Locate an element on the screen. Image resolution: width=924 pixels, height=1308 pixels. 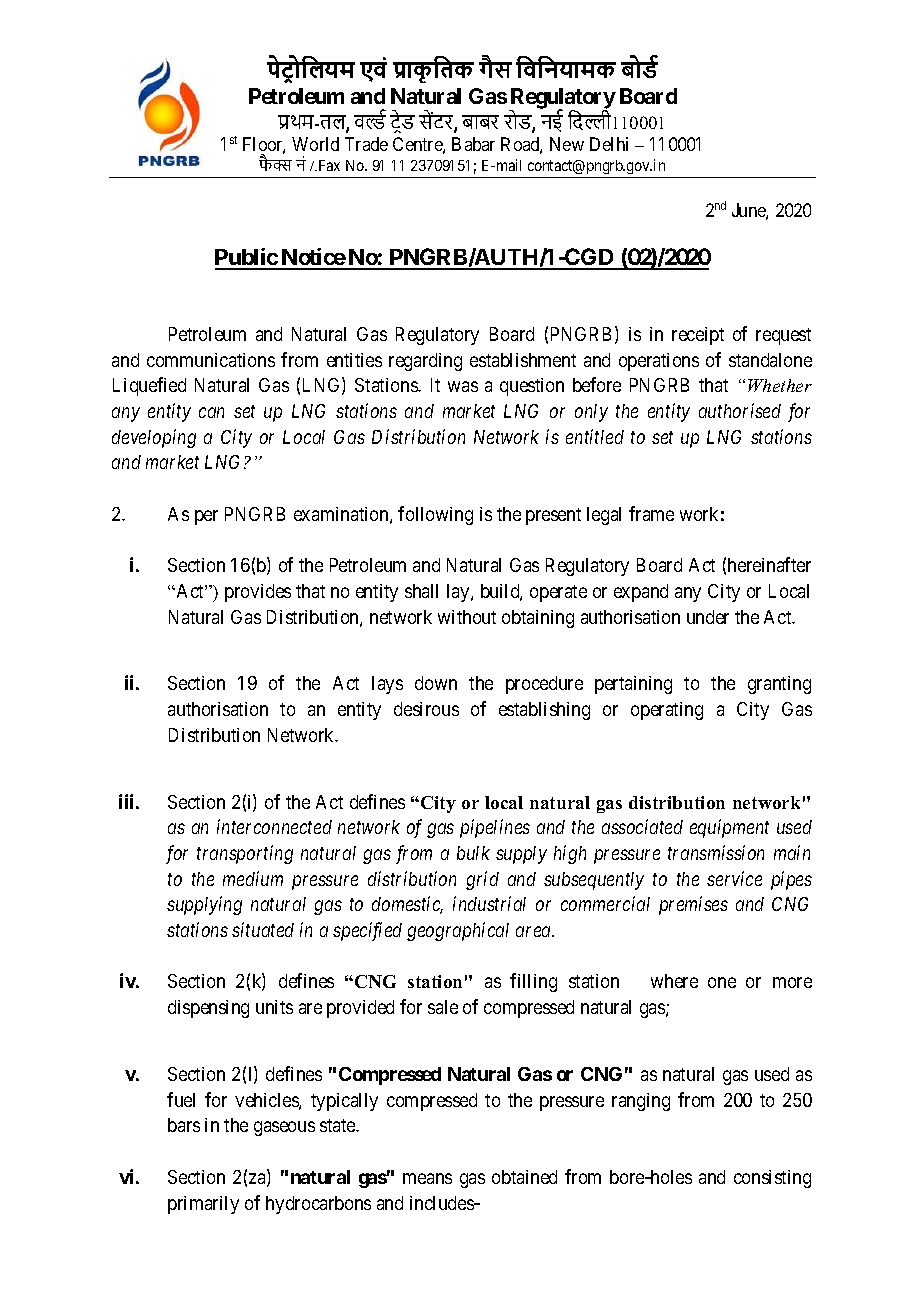
provides is located at coordinates (258, 593).
